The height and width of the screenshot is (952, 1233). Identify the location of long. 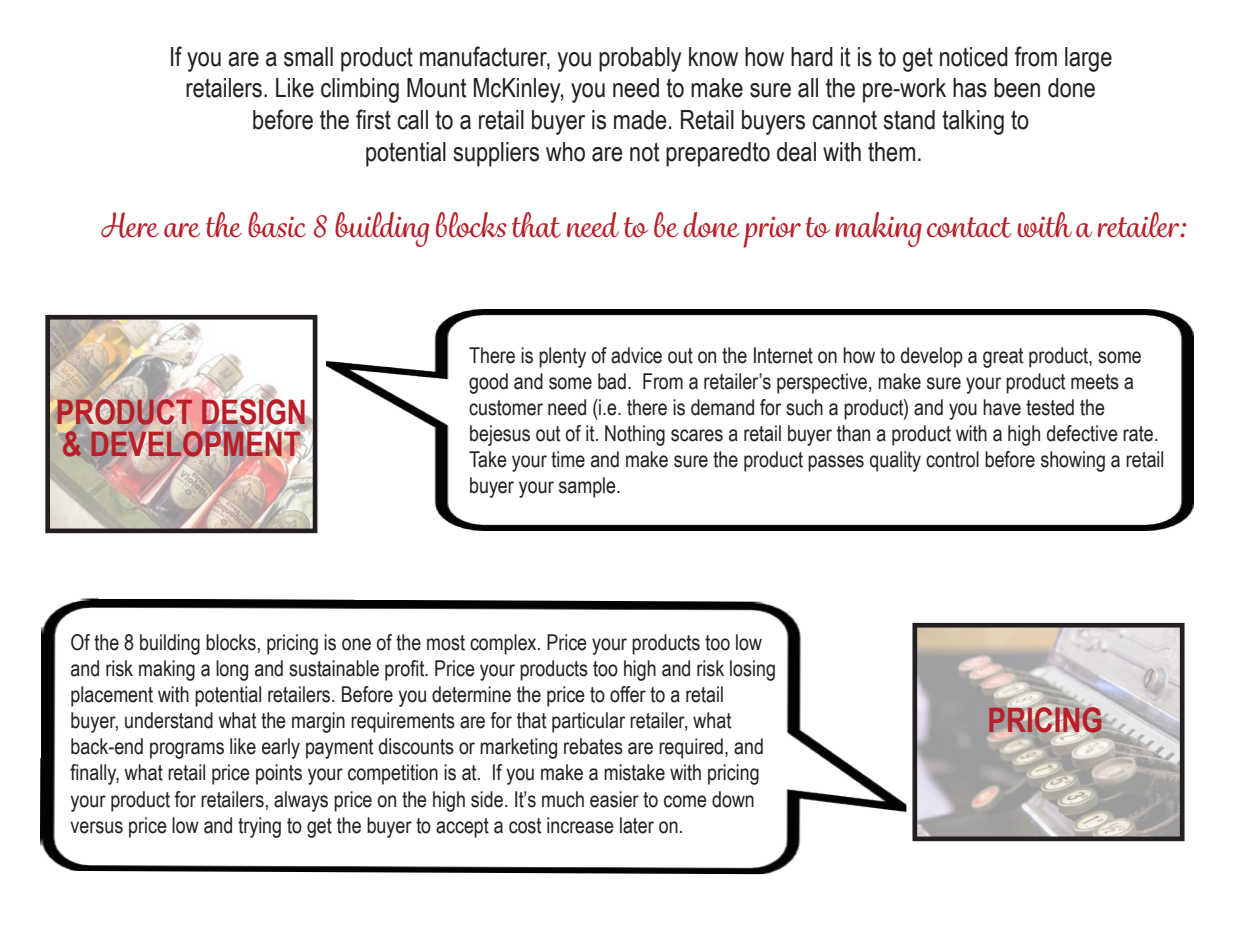
(232, 670).
